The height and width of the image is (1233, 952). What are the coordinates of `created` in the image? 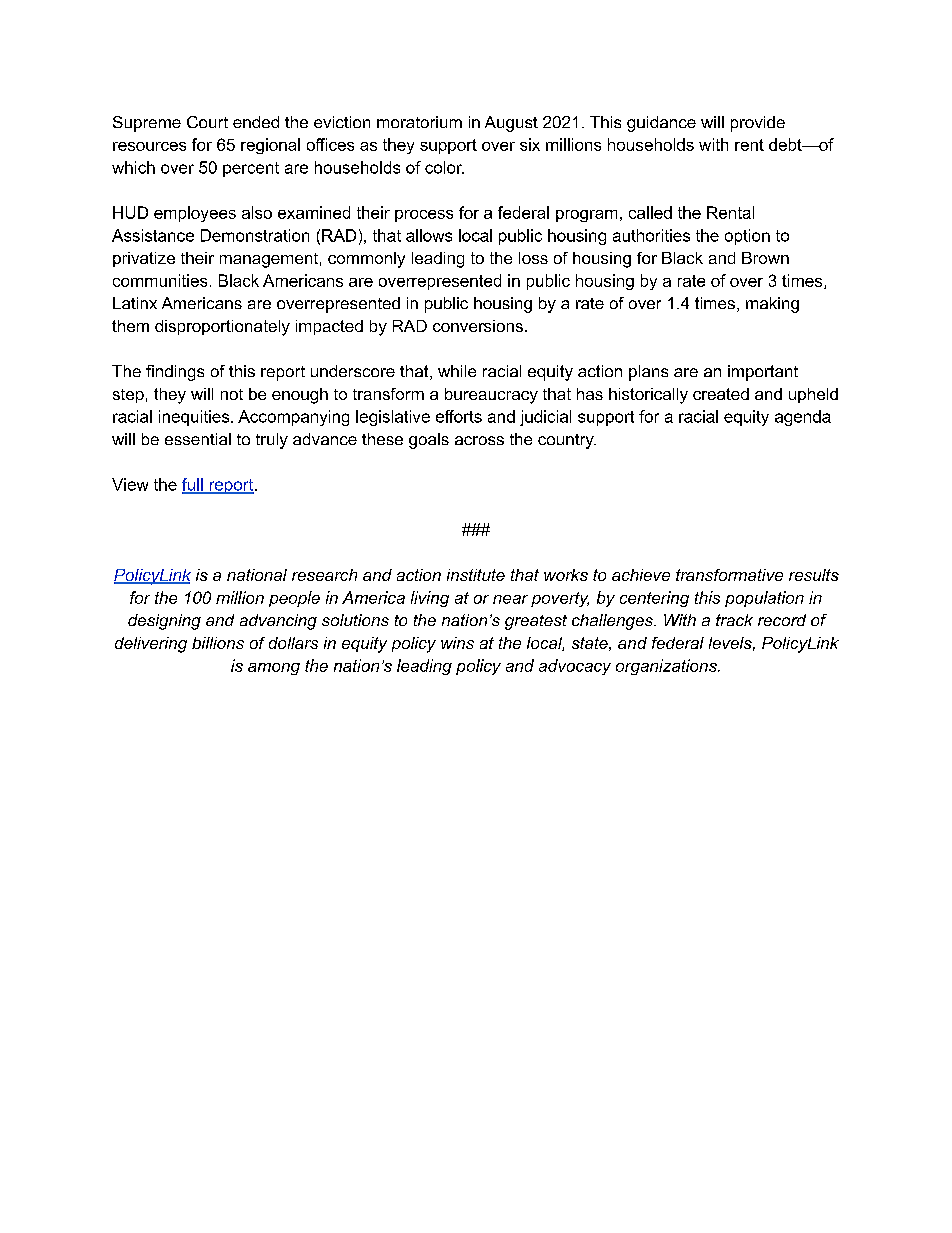 It's located at (721, 394).
